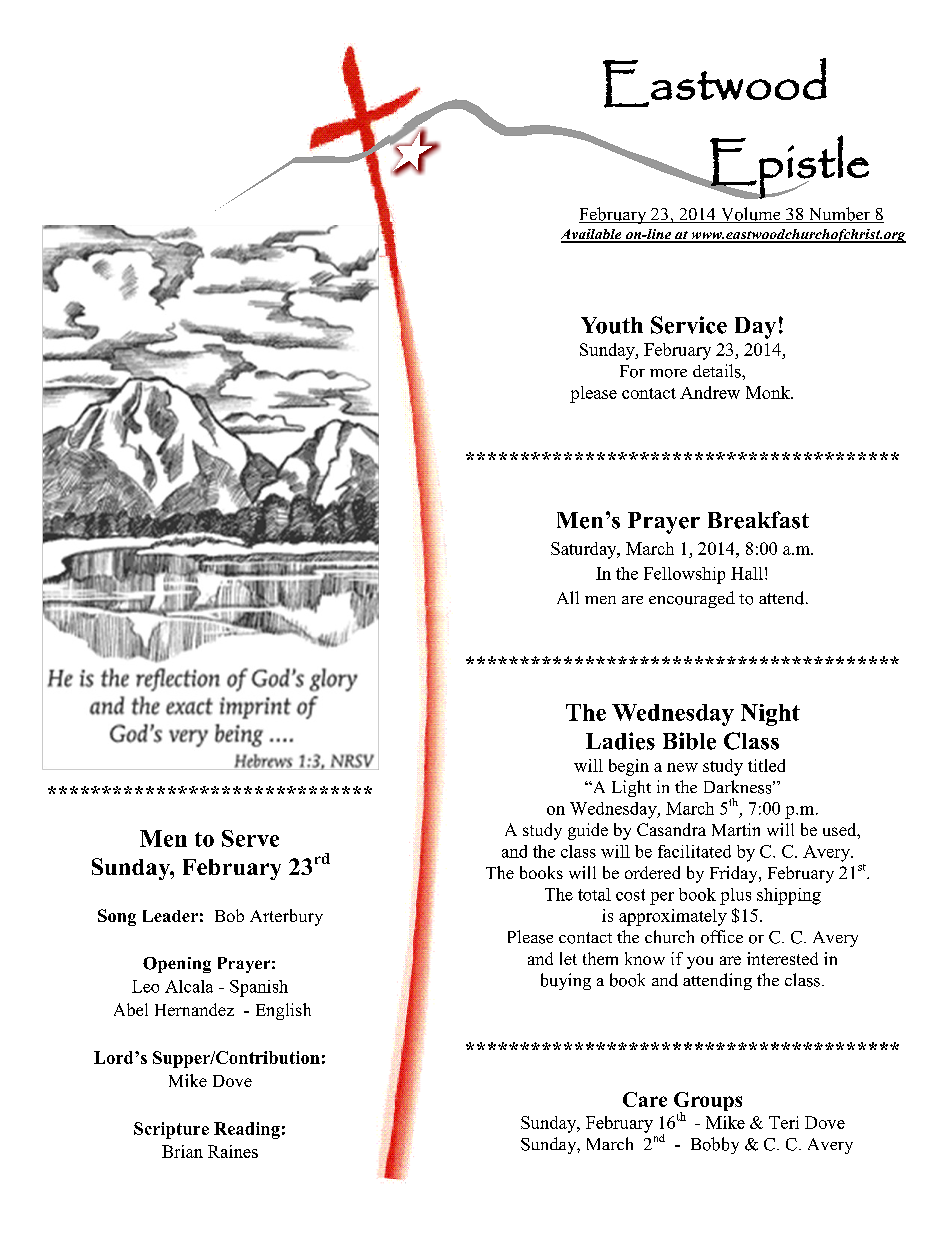 This screenshot has height=1233, width=952. I want to click on guide, so click(588, 831).
